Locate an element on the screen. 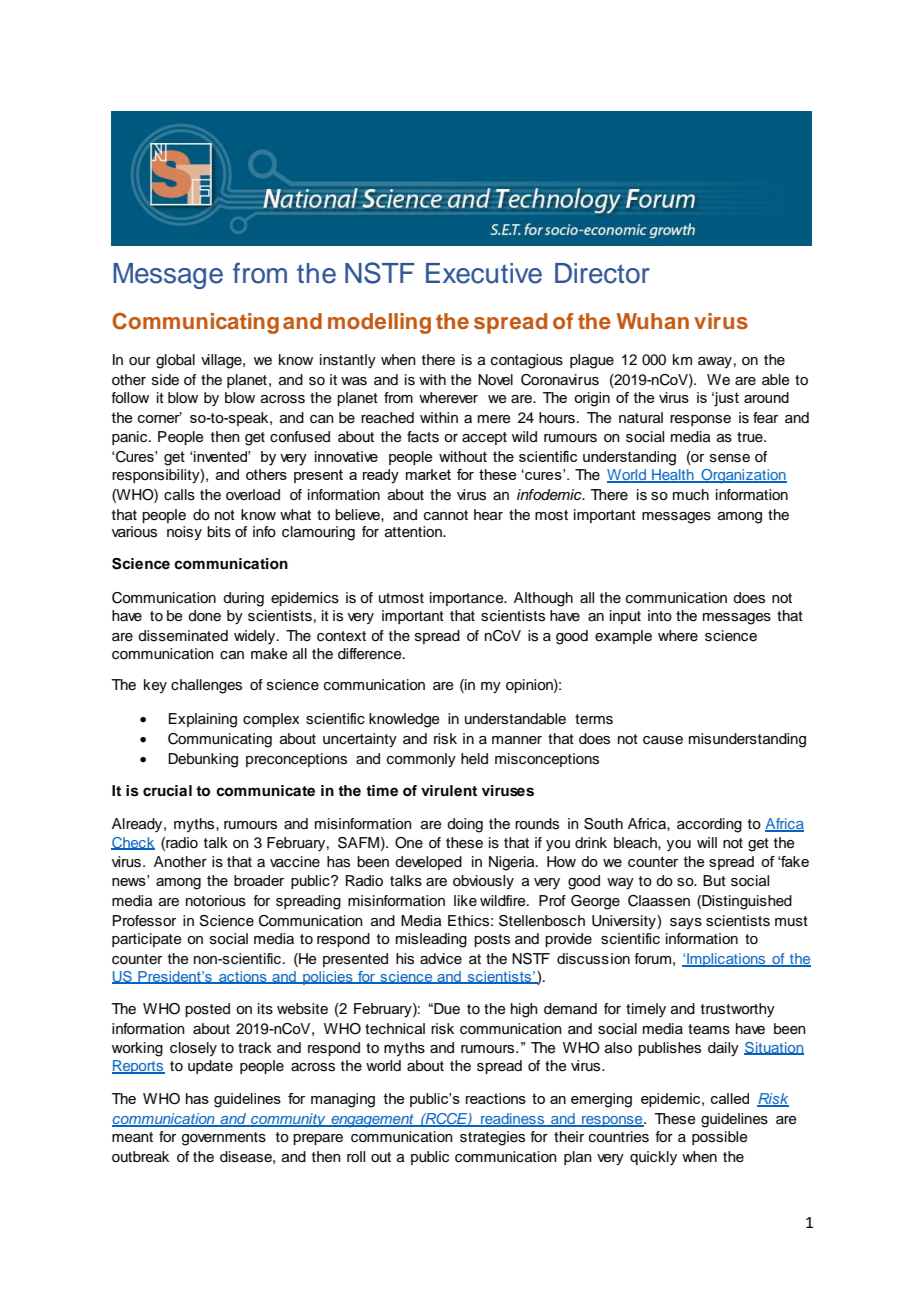 This screenshot has width=924, height=1308. Executive is located at coordinates (484, 273).
